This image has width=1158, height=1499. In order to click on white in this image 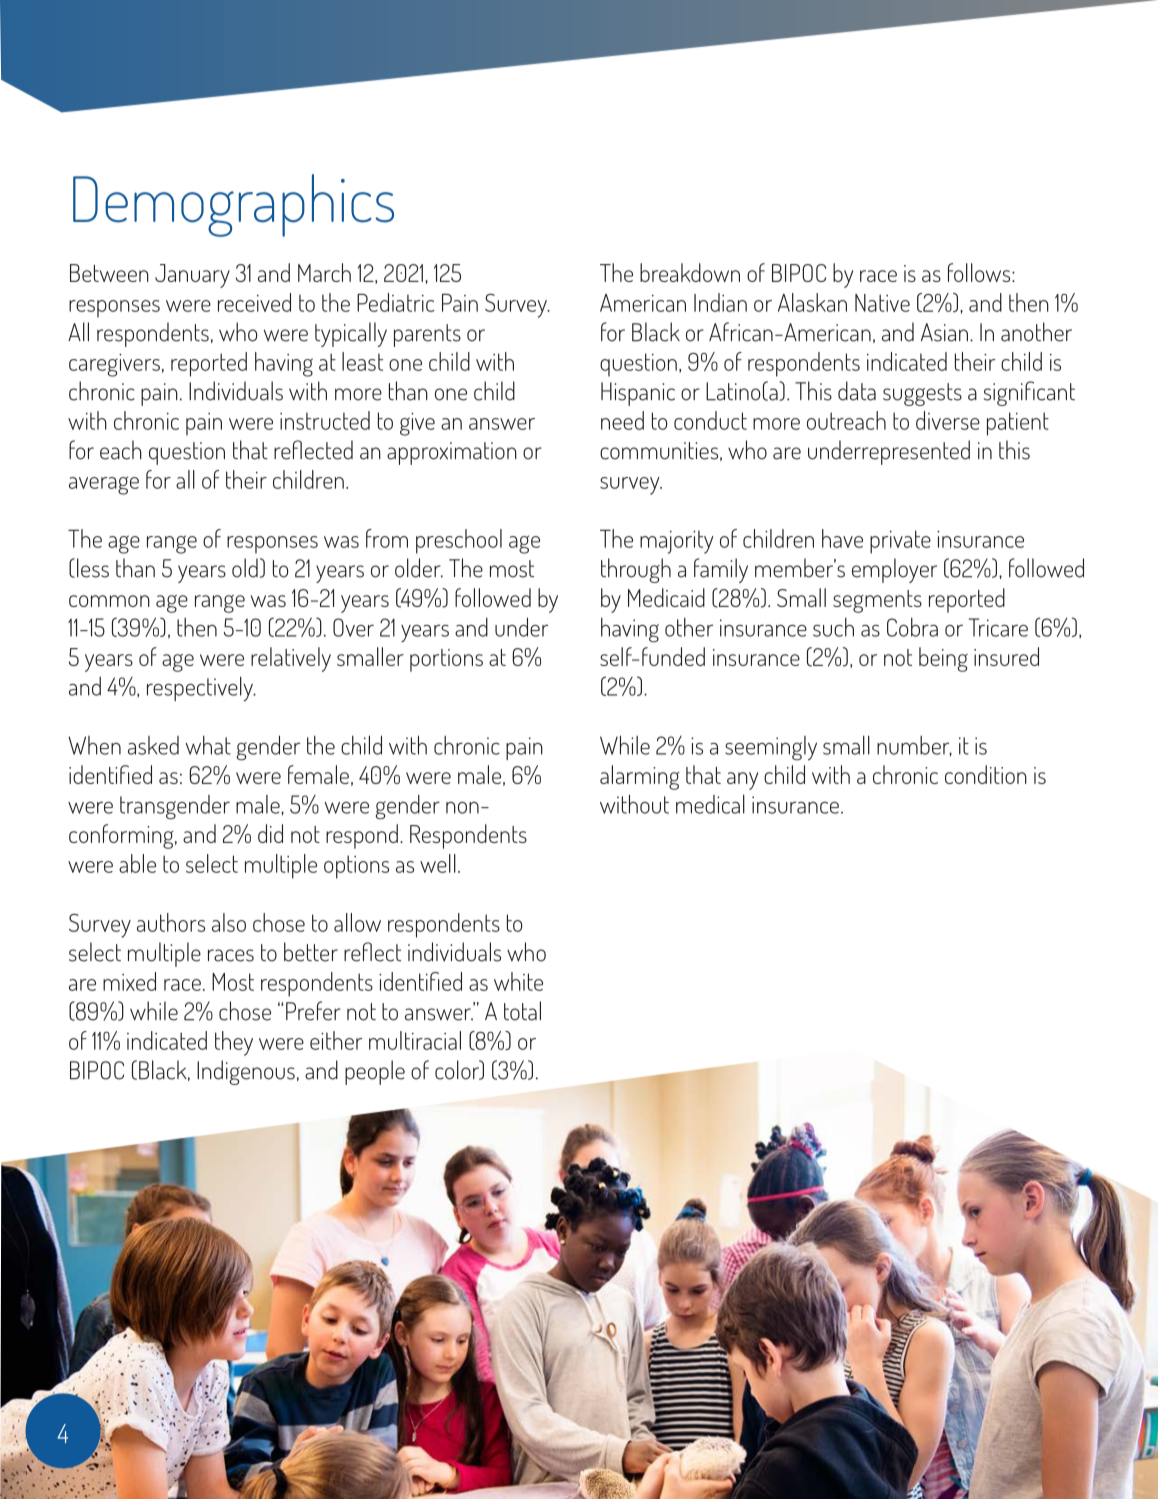, I will do `click(518, 981)`.
